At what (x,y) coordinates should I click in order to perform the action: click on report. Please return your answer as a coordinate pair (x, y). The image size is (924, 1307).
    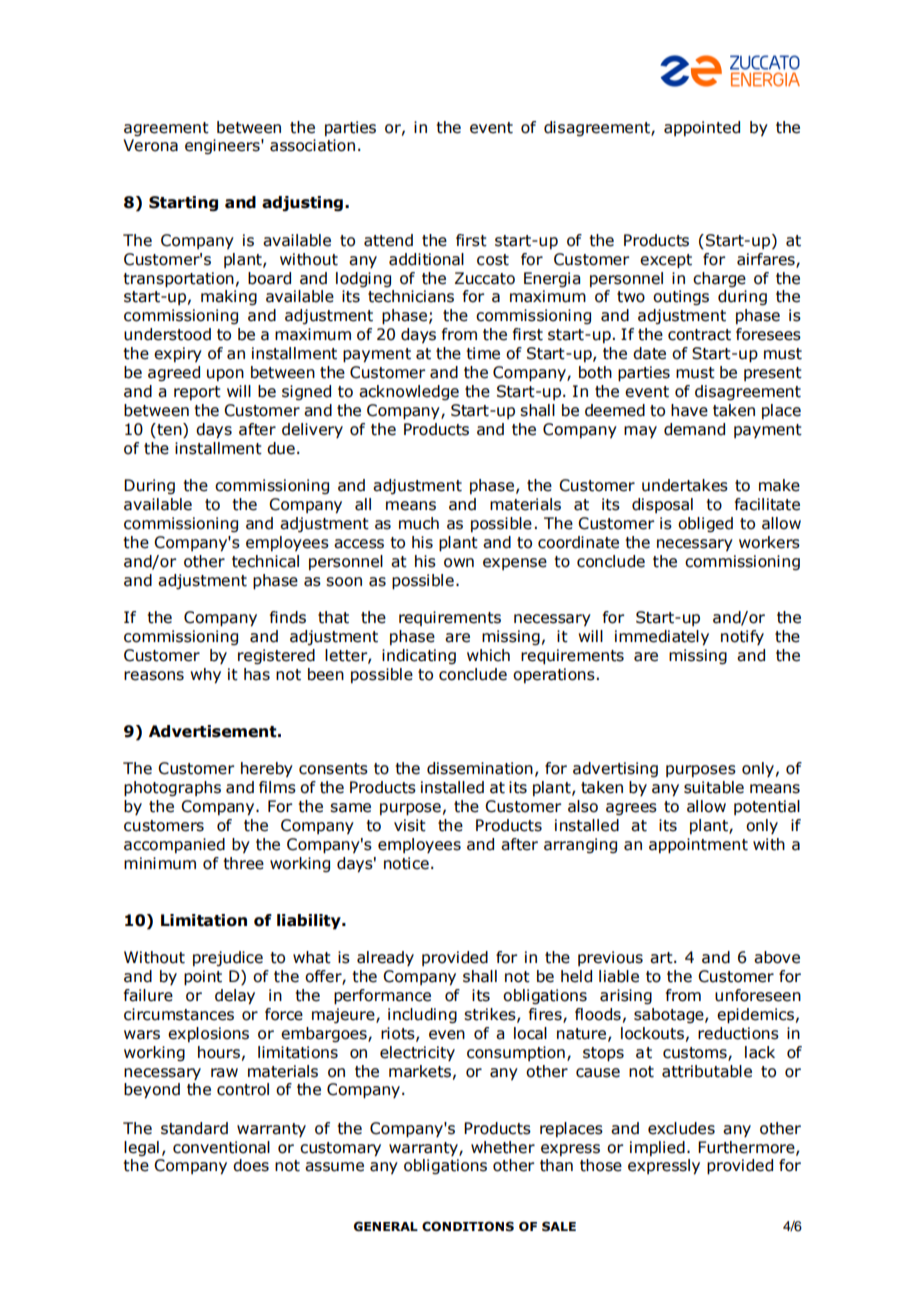
    Looking at the image, I should click on (197, 393).
